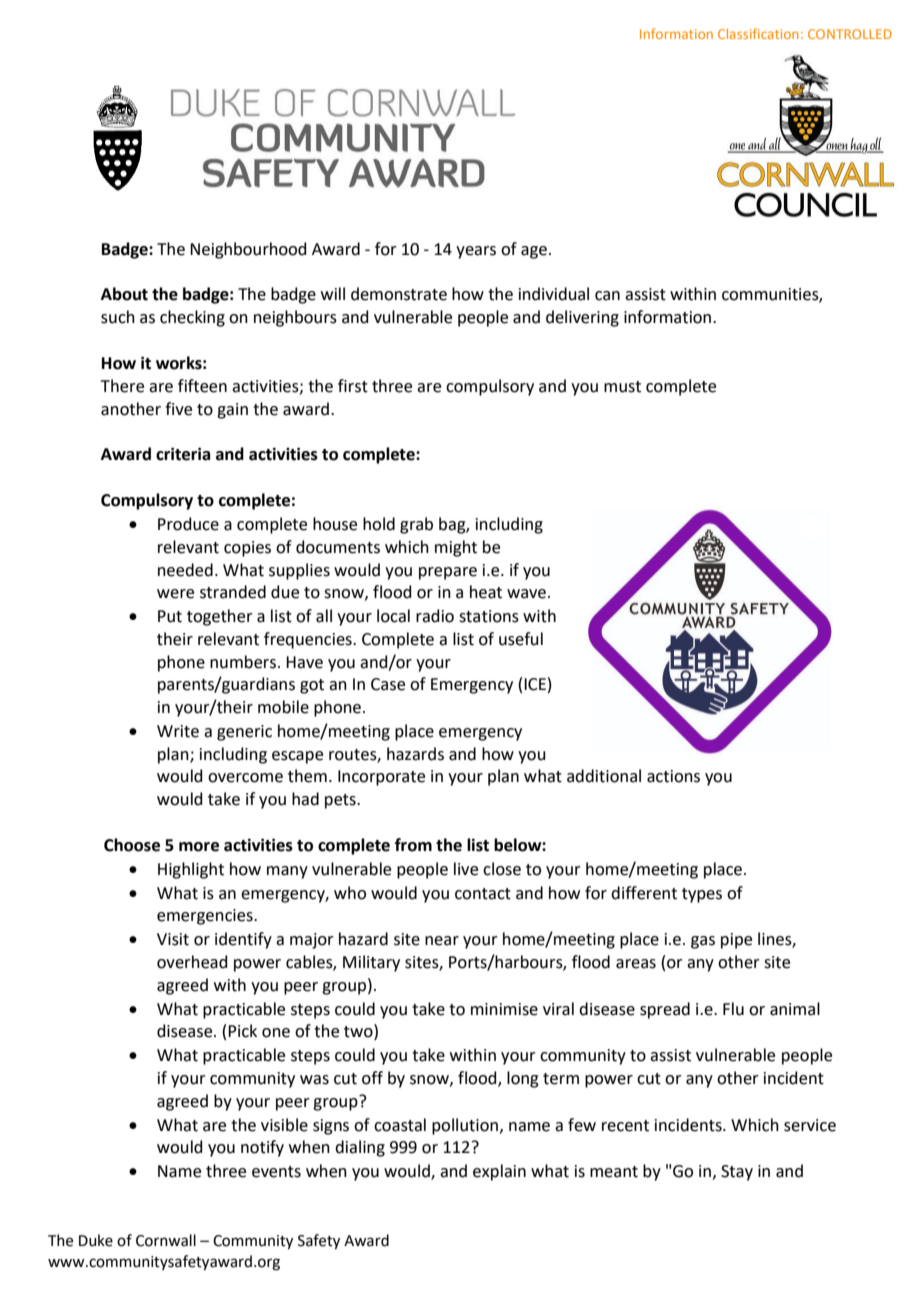 The height and width of the screenshot is (1307, 924). Describe the element at coordinates (673, 776) in the screenshot. I see `actions` at that location.
